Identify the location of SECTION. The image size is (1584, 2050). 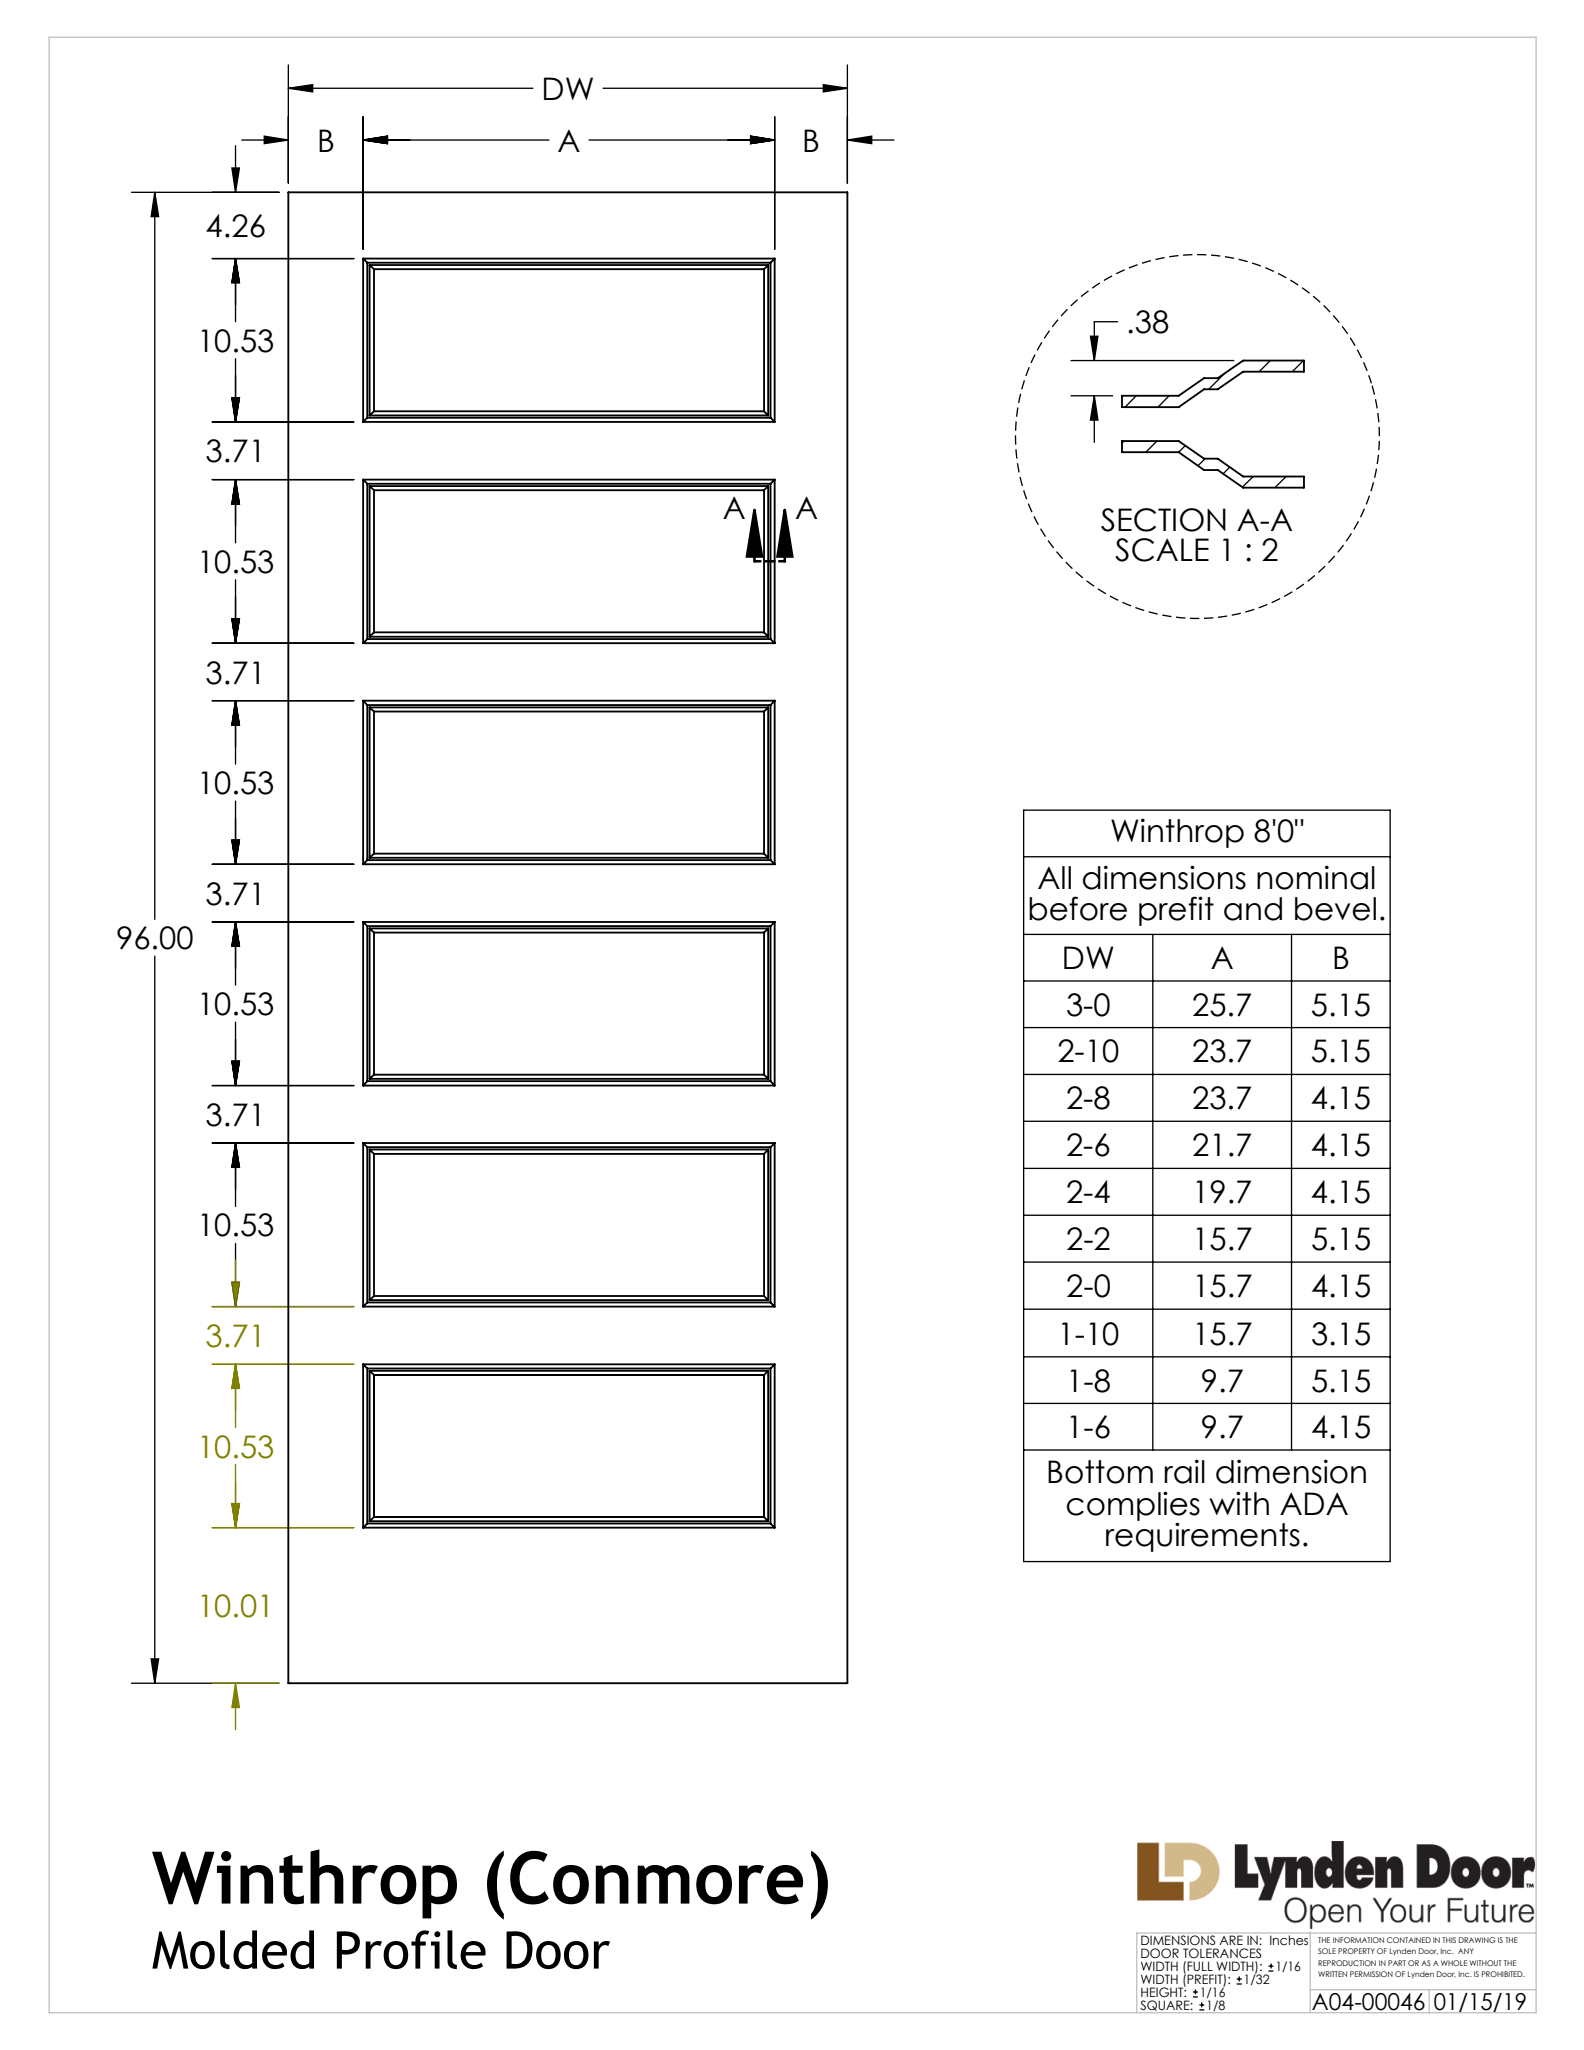
(1163, 520).
